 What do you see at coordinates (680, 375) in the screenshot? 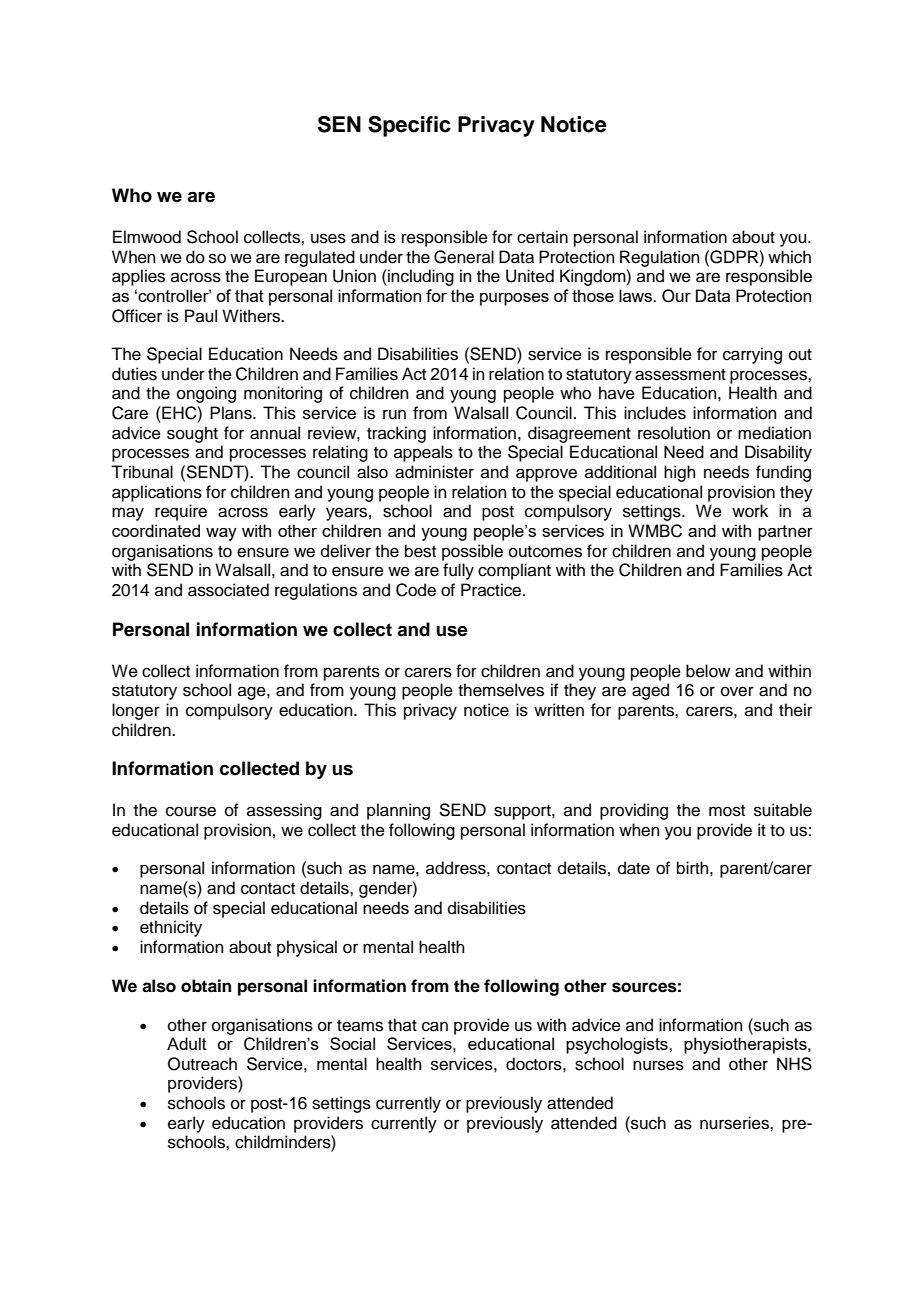
I see `assessment` at bounding box center [680, 375].
